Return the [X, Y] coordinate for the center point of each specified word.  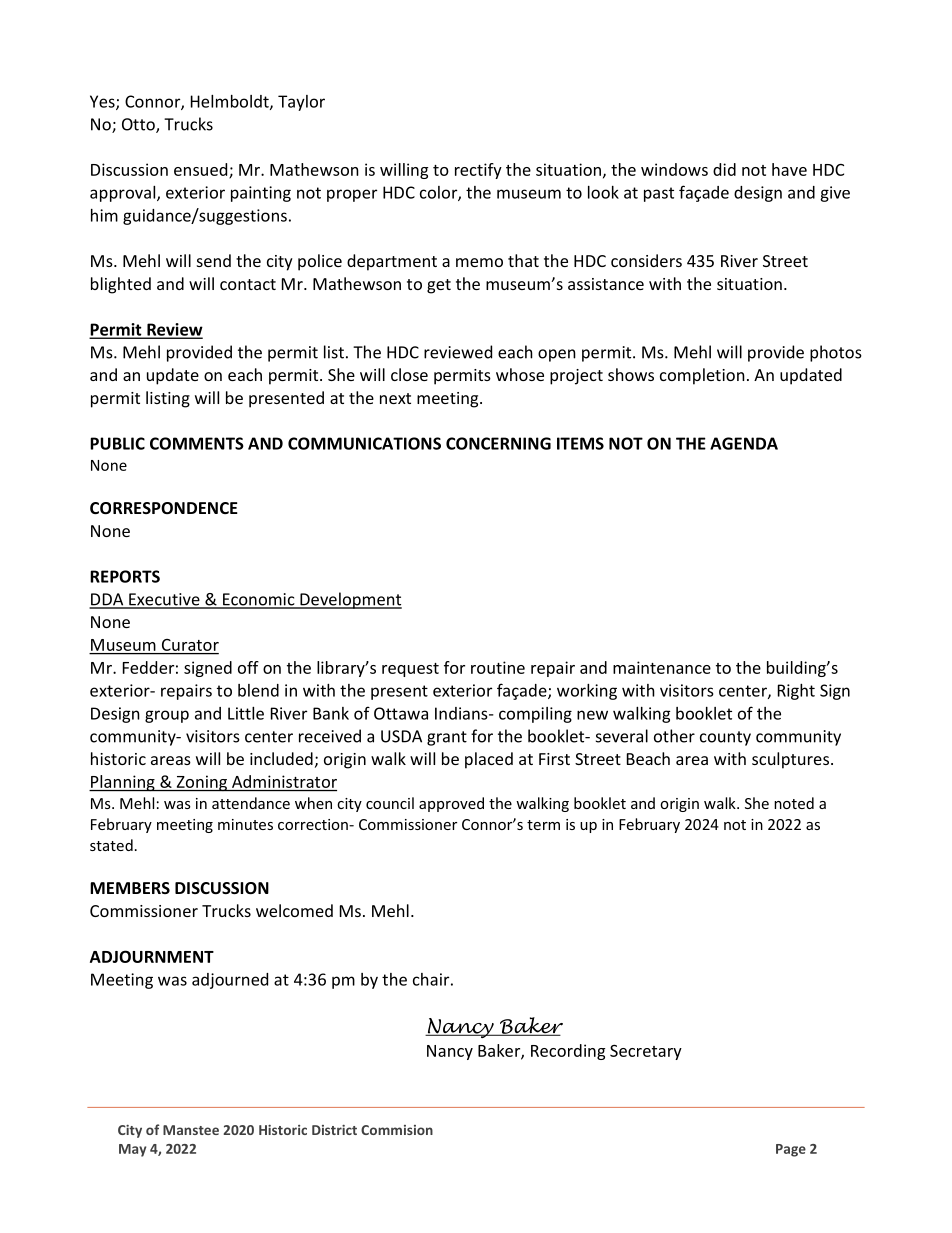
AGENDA [744, 443]
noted [794, 803]
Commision [397, 1130]
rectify [478, 171]
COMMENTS [197, 443]
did [724, 169]
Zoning [201, 783]
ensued [202, 170]
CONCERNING [498, 443]
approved [451, 804]
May [132, 1150]
